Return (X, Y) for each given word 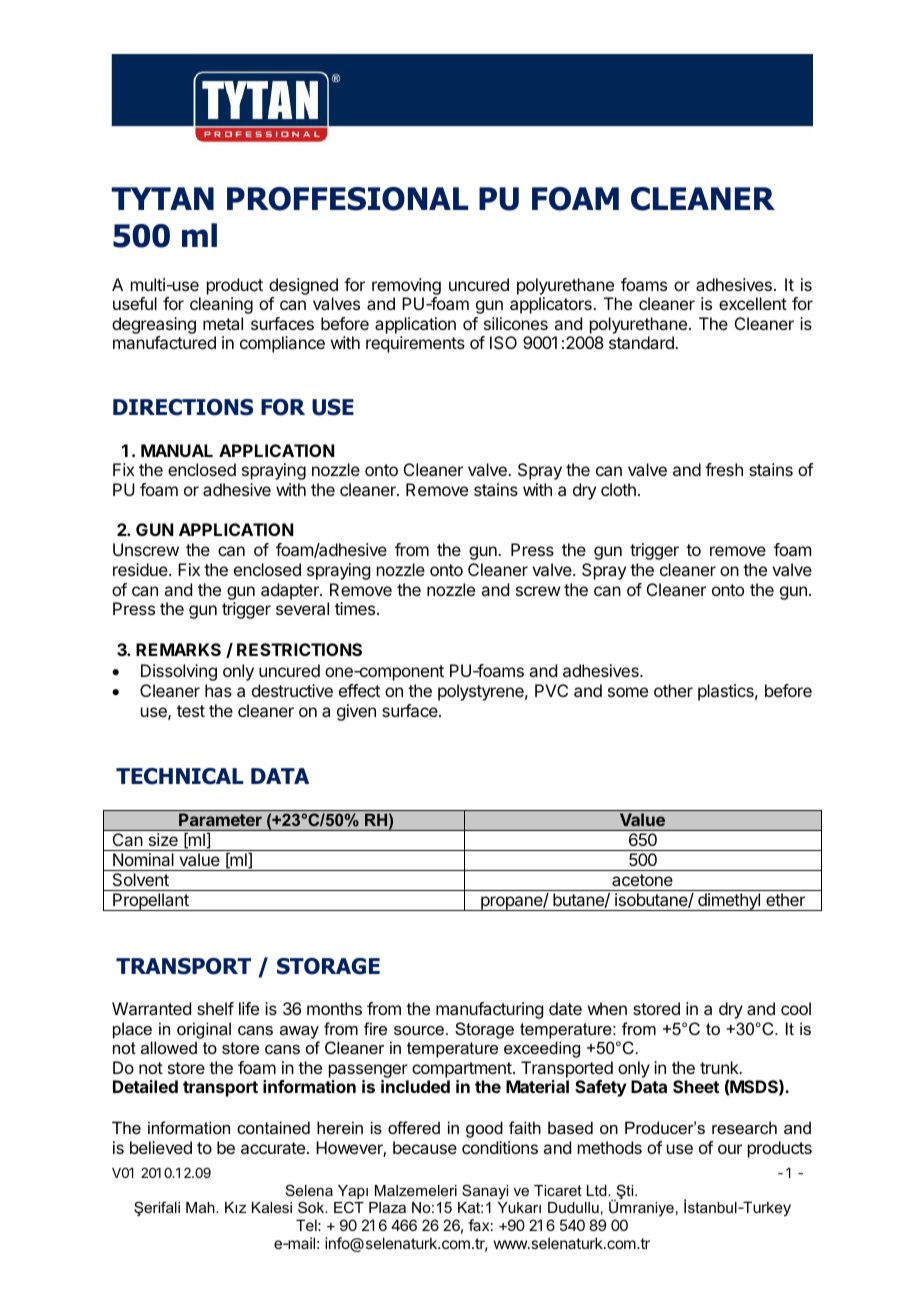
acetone (642, 880)
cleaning (221, 305)
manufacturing (489, 1010)
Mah (201, 1207)
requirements (415, 344)
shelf (215, 1008)
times (355, 608)
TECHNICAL (179, 776)
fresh (724, 469)
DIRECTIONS (183, 407)
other (673, 690)
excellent (753, 303)
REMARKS (178, 649)
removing (406, 286)
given (356, 712)
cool (796, 1008)
